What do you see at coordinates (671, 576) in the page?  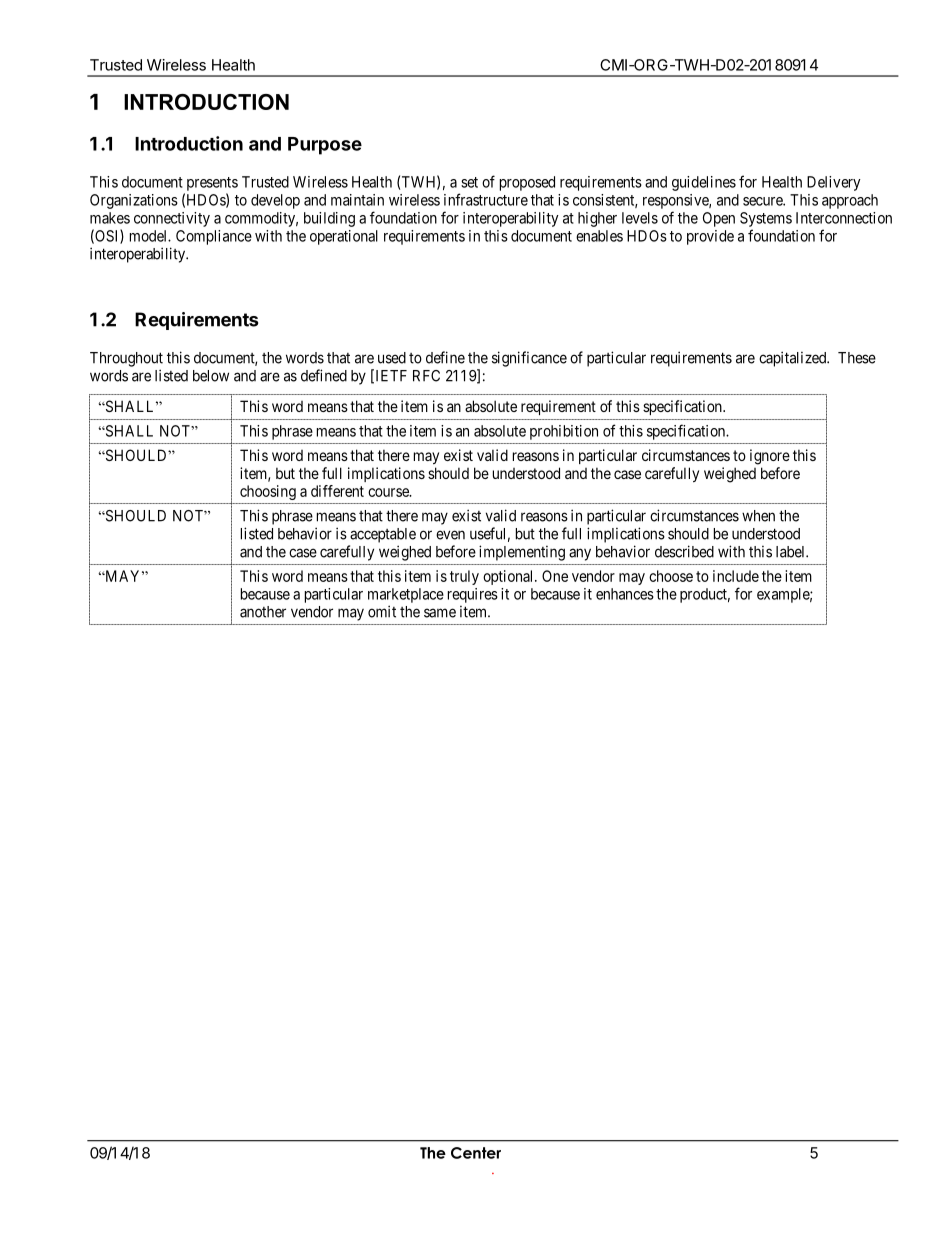 I see `choose` at bounding box center [671, 576].
